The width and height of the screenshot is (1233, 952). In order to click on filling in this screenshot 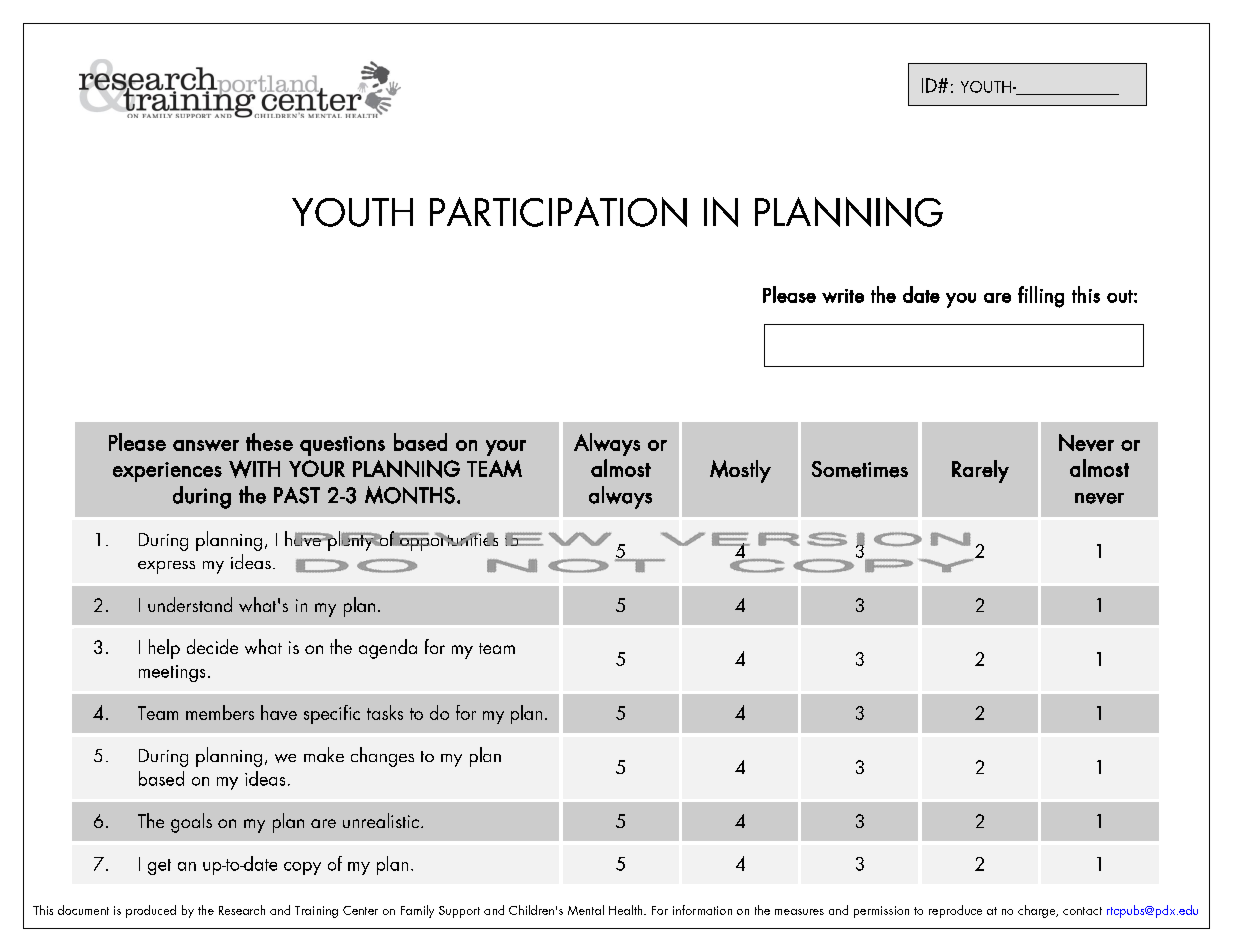, I will do `click(1041, 297)`.
